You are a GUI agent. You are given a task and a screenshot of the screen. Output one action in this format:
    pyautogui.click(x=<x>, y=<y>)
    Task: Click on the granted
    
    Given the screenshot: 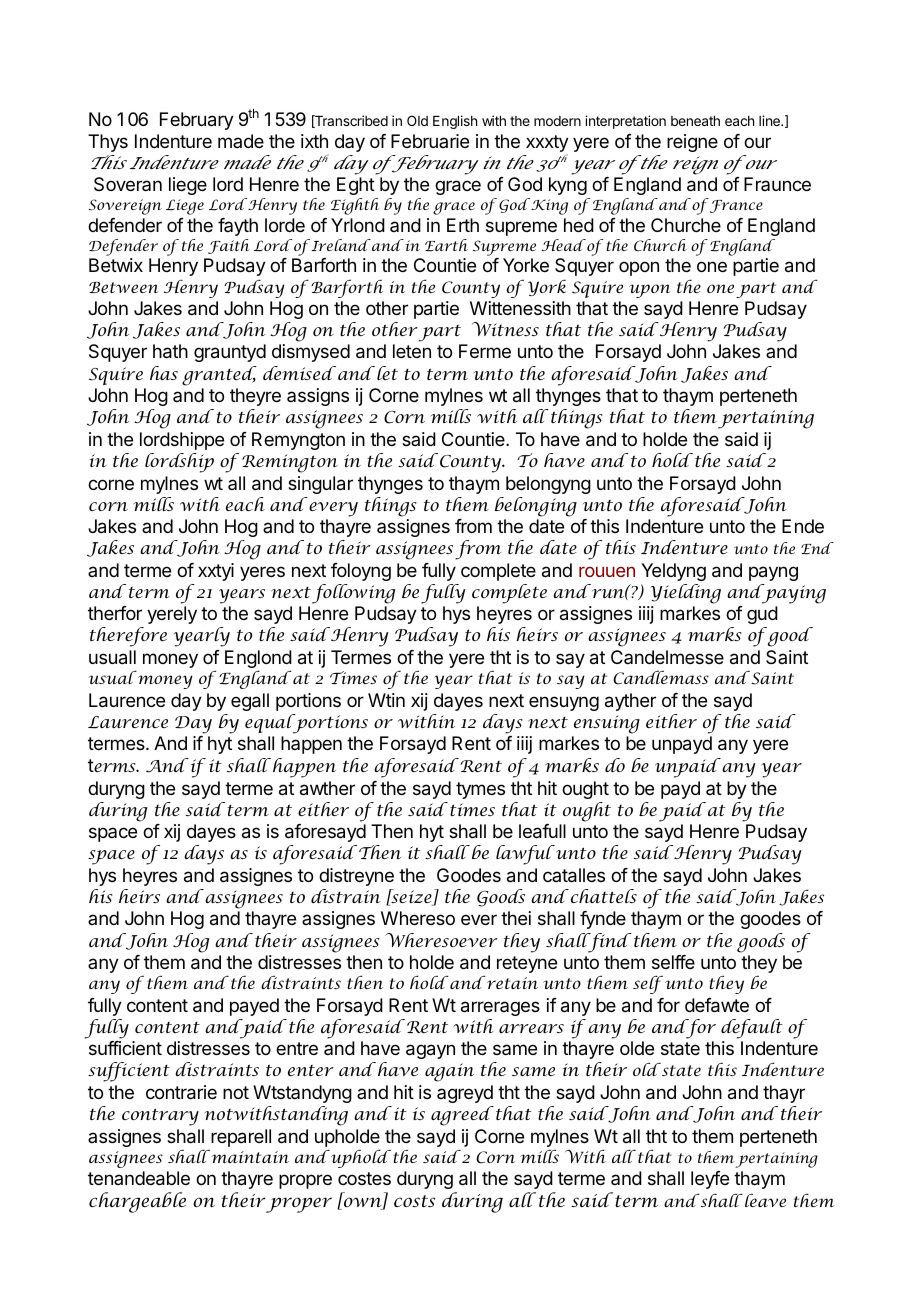 What is the action you would take?
    pyautogui.click(x=219, y=376)
